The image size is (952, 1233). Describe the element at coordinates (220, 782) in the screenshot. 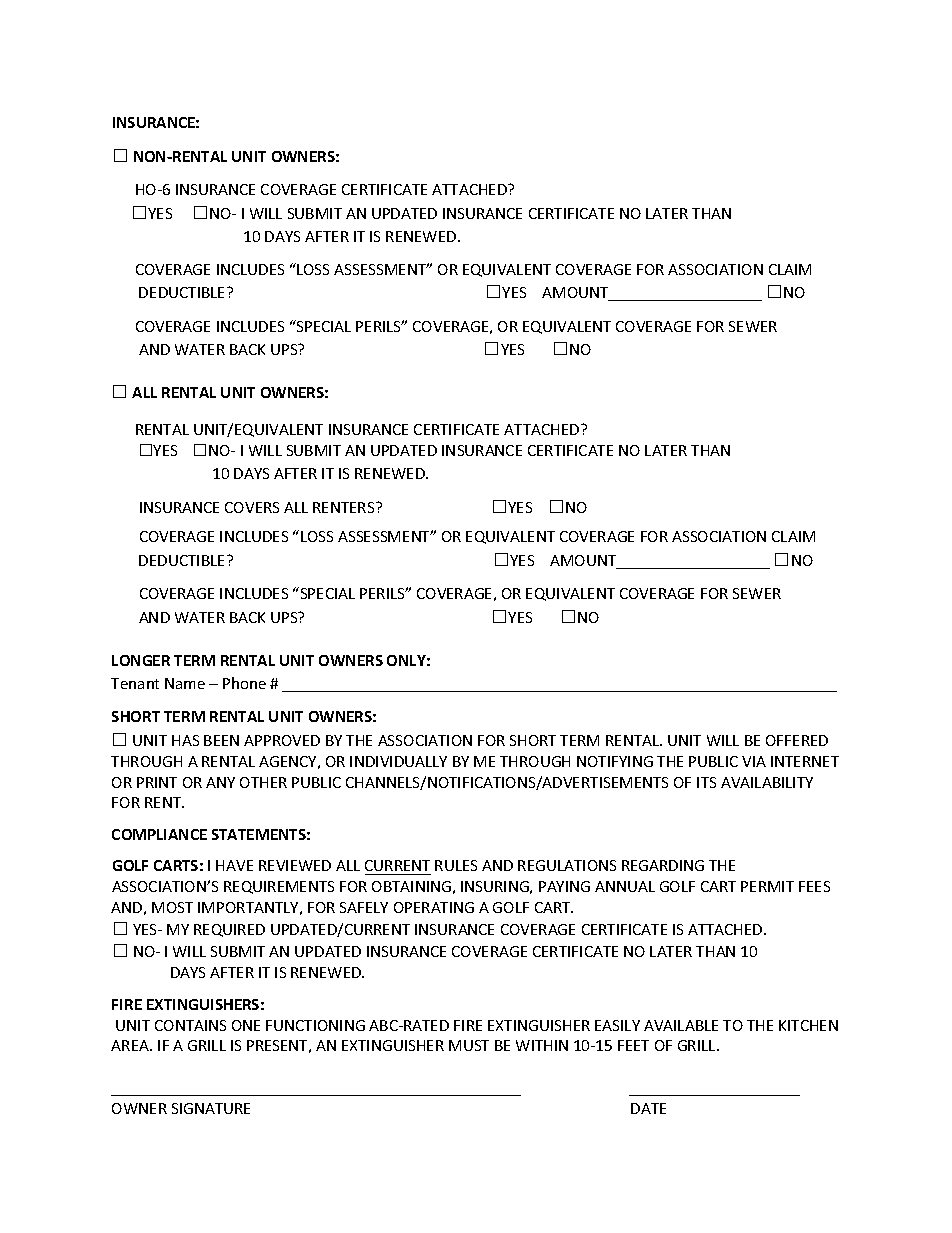

I see `ANY` at that location.
